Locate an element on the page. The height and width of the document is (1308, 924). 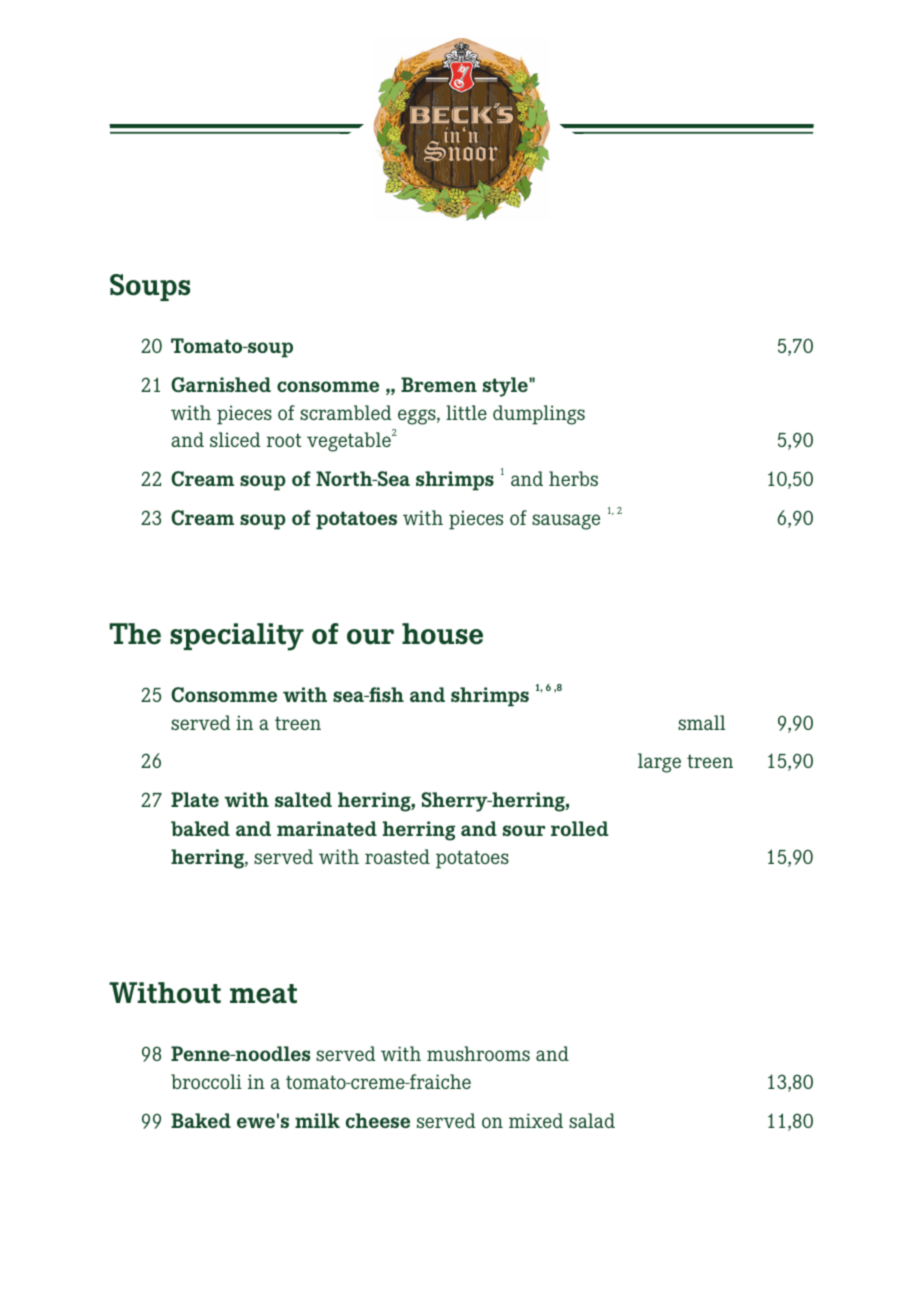
herbs is located at coordinates (573, 478).
